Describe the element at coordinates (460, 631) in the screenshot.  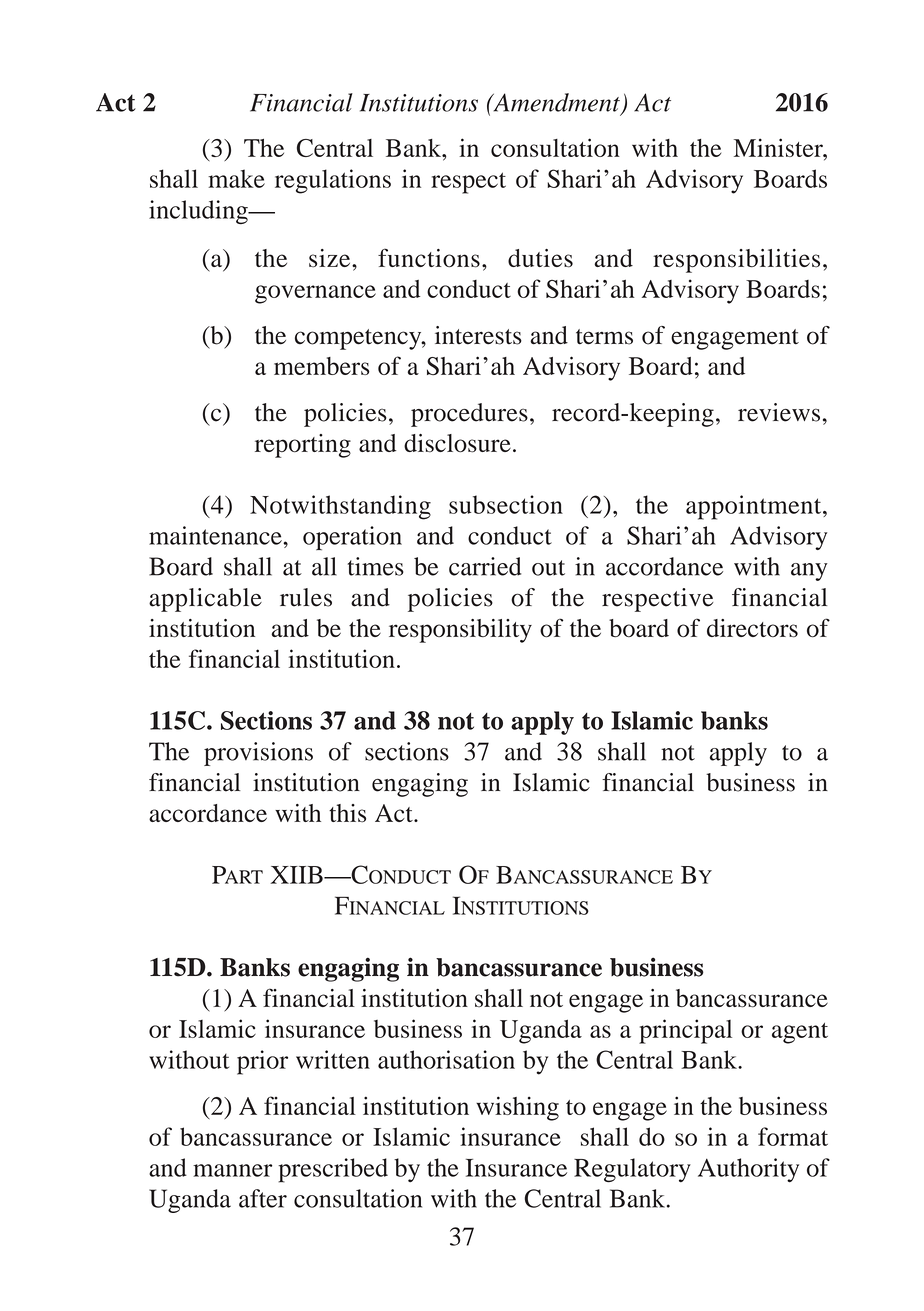
I see `responsibility` at that location.
